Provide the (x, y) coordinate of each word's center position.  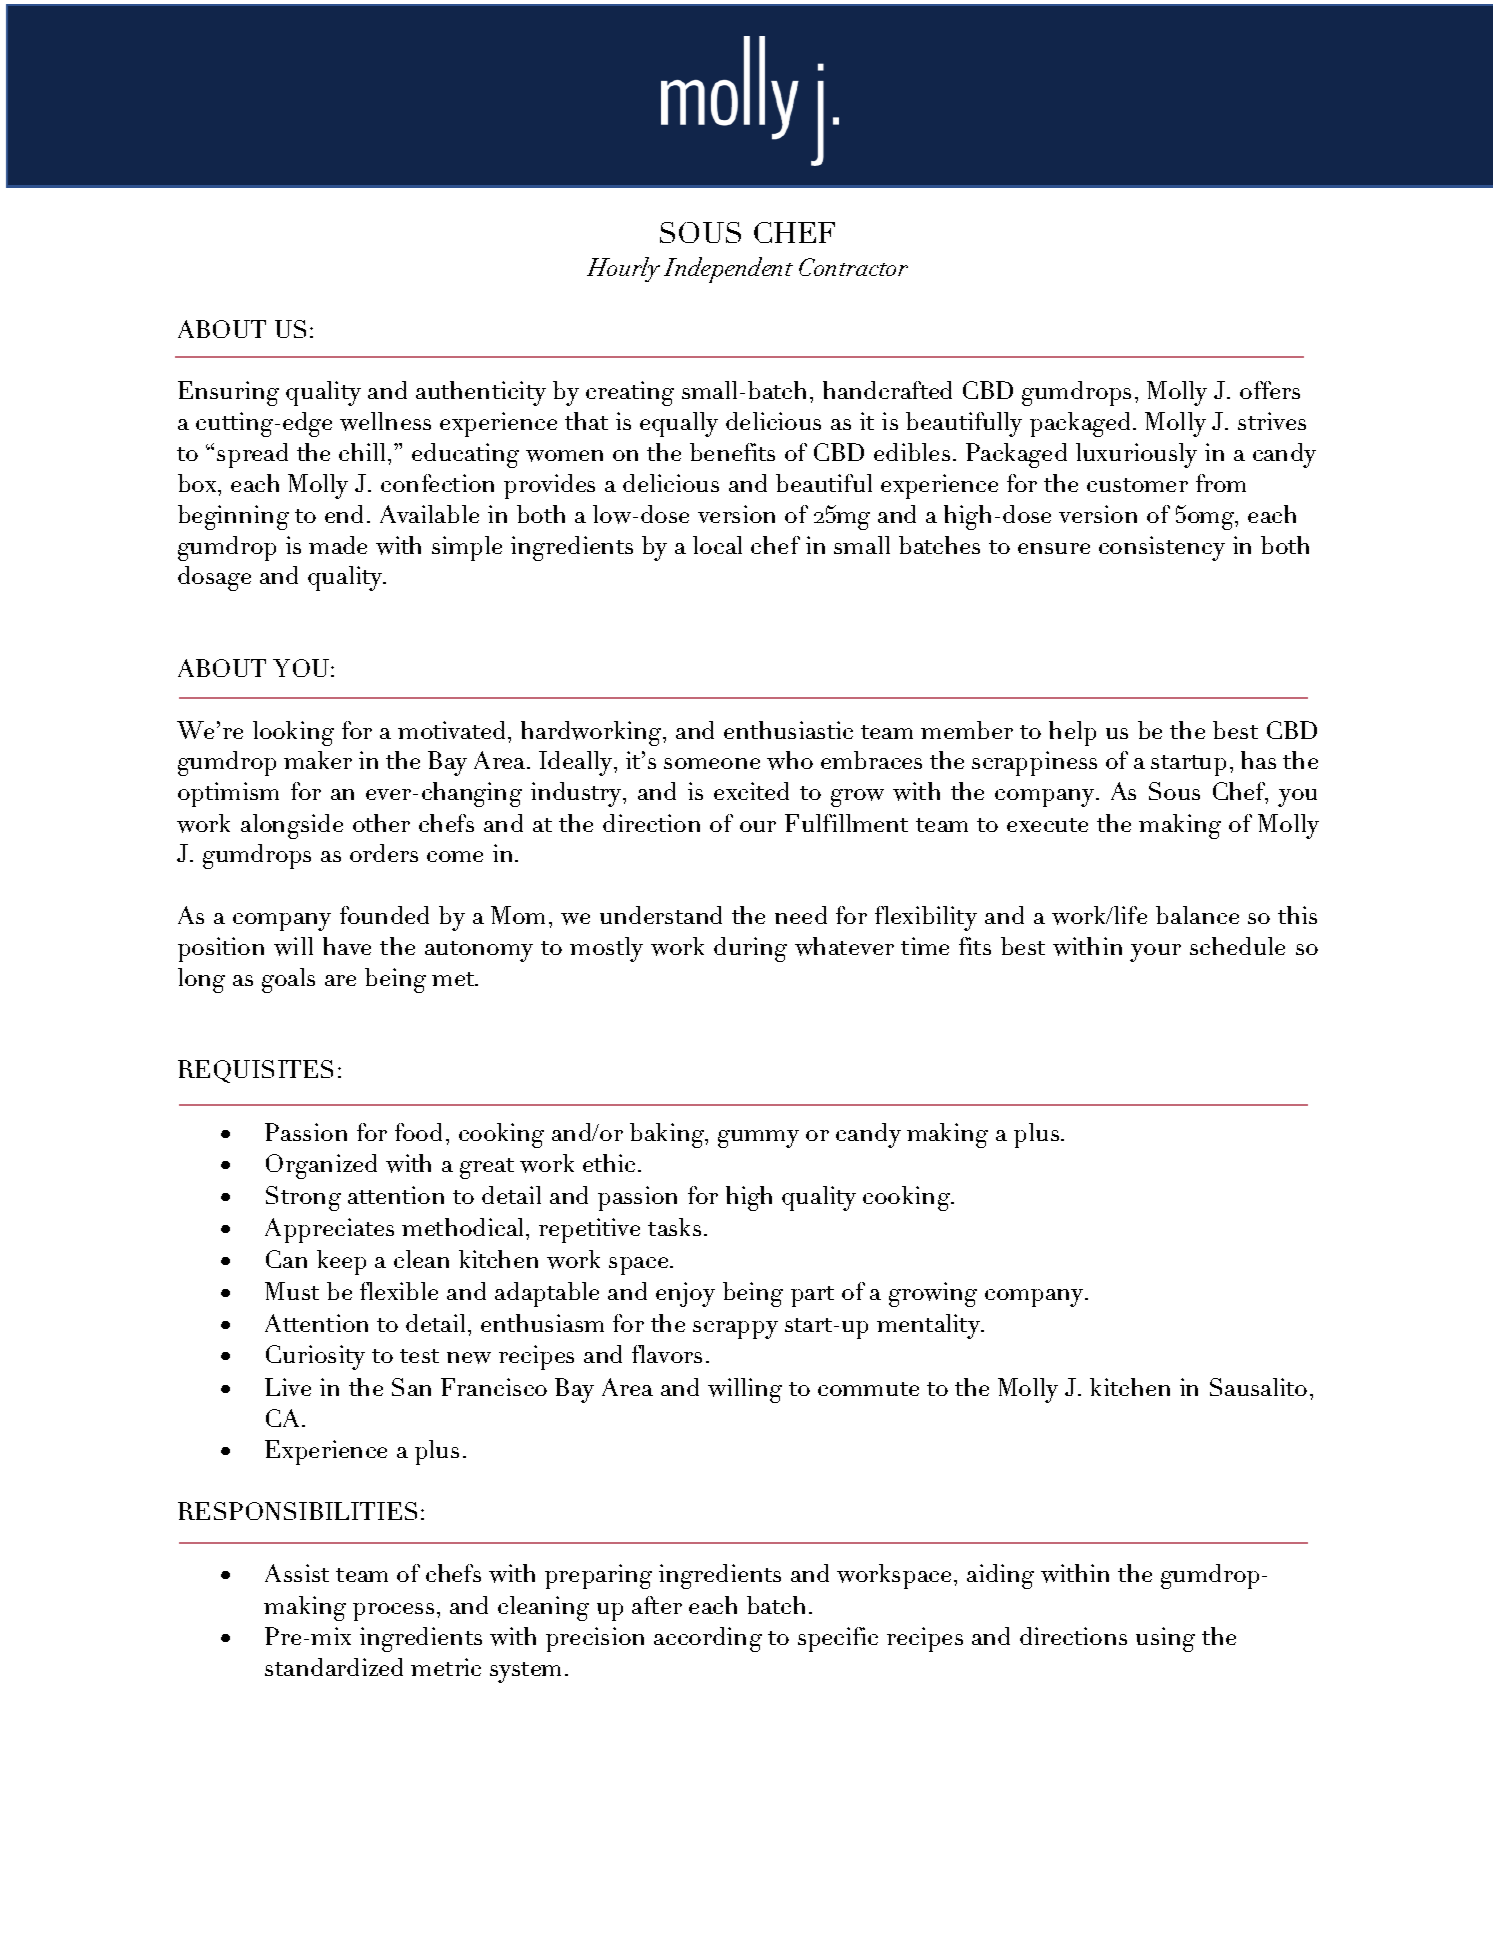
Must (292, 1291)
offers (1270, 390)
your (1155, 953)
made (338, 545)
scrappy (735, 1330)
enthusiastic (788, 730)
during (750, 949)
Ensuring (228, 393)
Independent (728, 270)
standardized (334, 1667)
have (347, 946)
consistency (1162, 548)
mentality (930, 1326)
